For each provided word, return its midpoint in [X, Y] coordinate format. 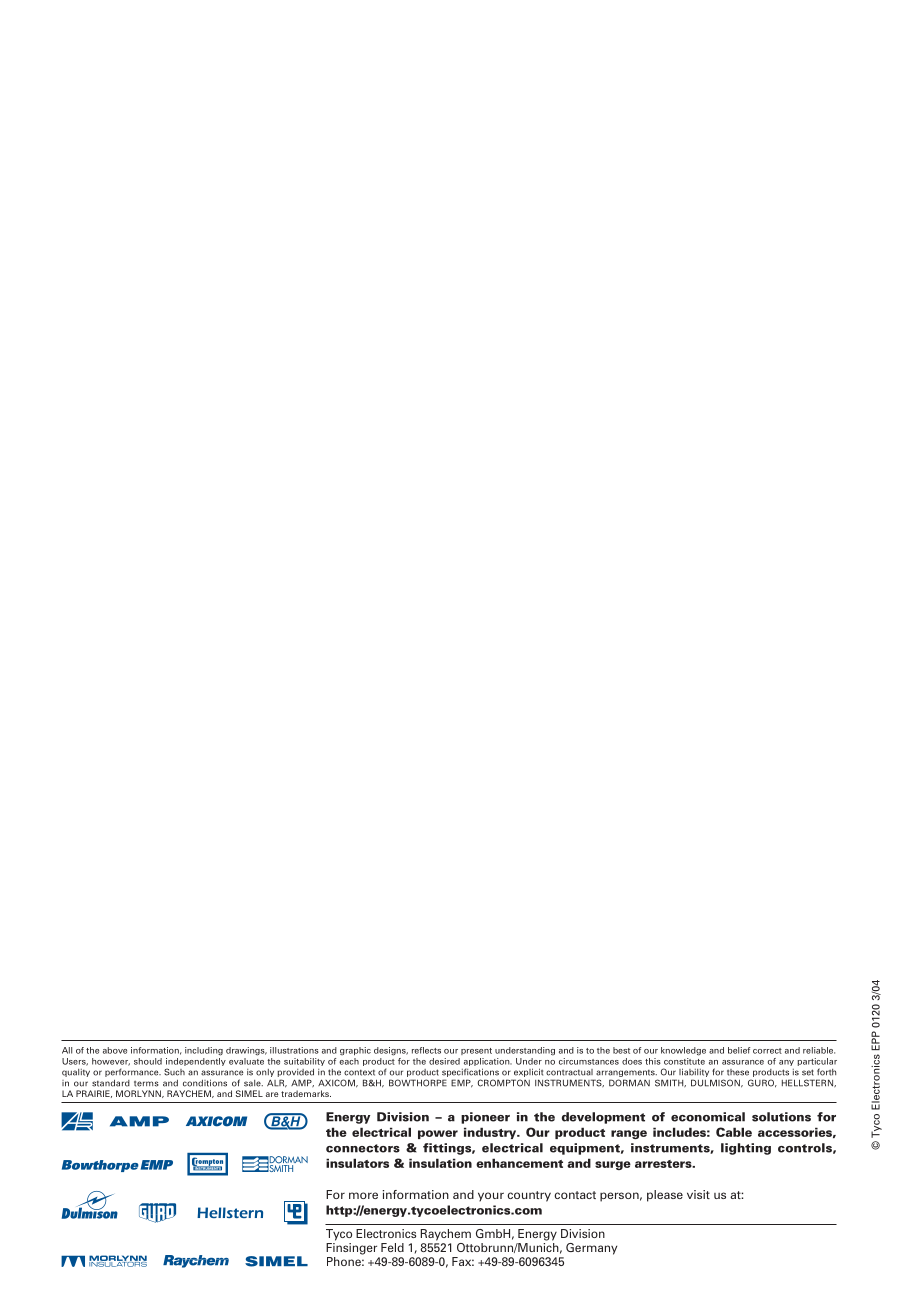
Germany [591, 1249]
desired [444, 1061]
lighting [746, 1149]
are [272, 1094]
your [491, 1197]
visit [698, 1194]
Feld [392, 1247]
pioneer [485, 1118]
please [665, 1196]
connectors [363, 1148]
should [148, 1061]
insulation [440, 1163]
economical [708, 1117]
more [363, 1195]
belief [739, 1050]
